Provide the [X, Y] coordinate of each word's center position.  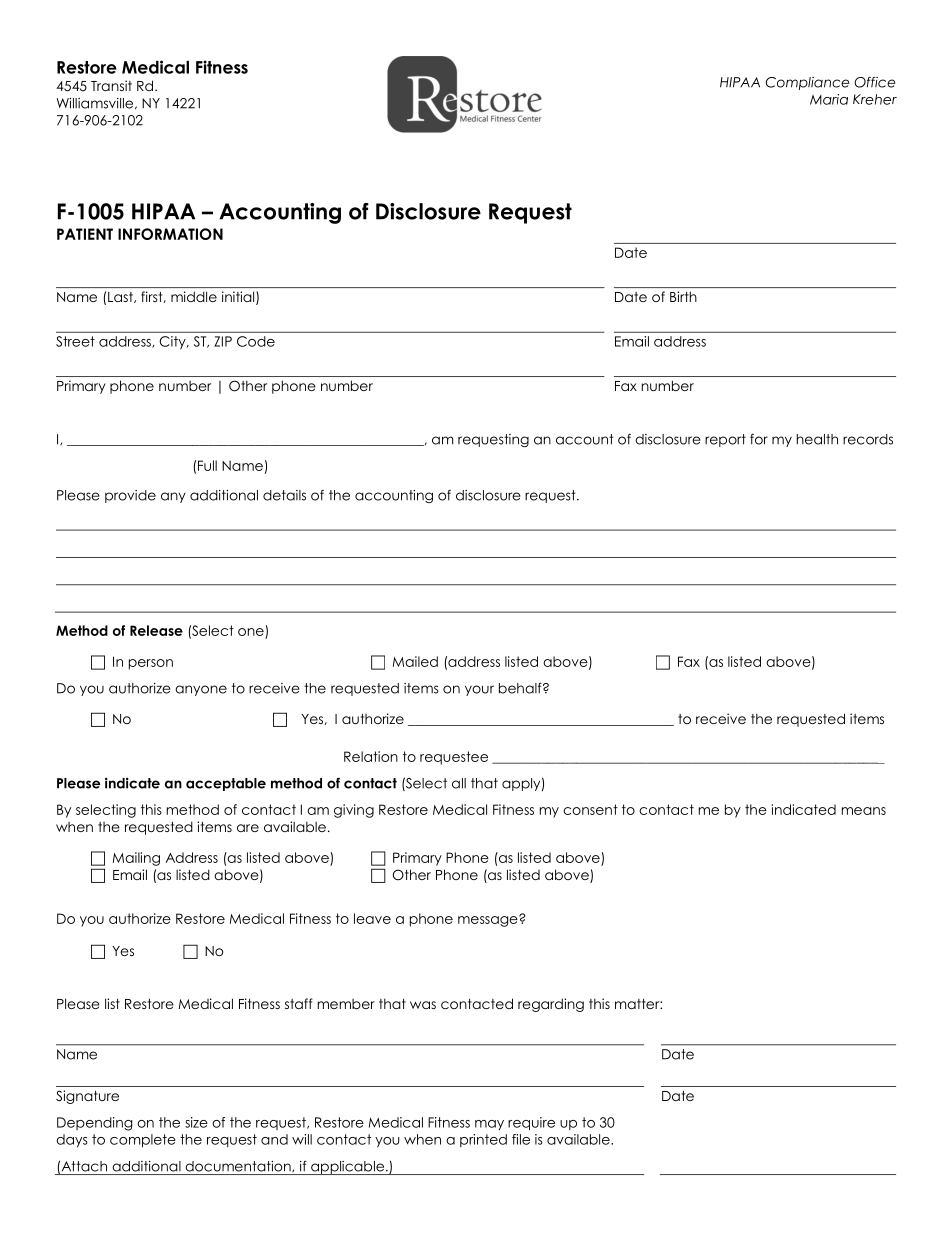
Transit [111, 85]
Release [156, 630]
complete [143, 1141]
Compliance [807, 83]
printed [483, 1140]
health [817, 439]
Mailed [415, 661]
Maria [829, 99]
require [531, 1124]
